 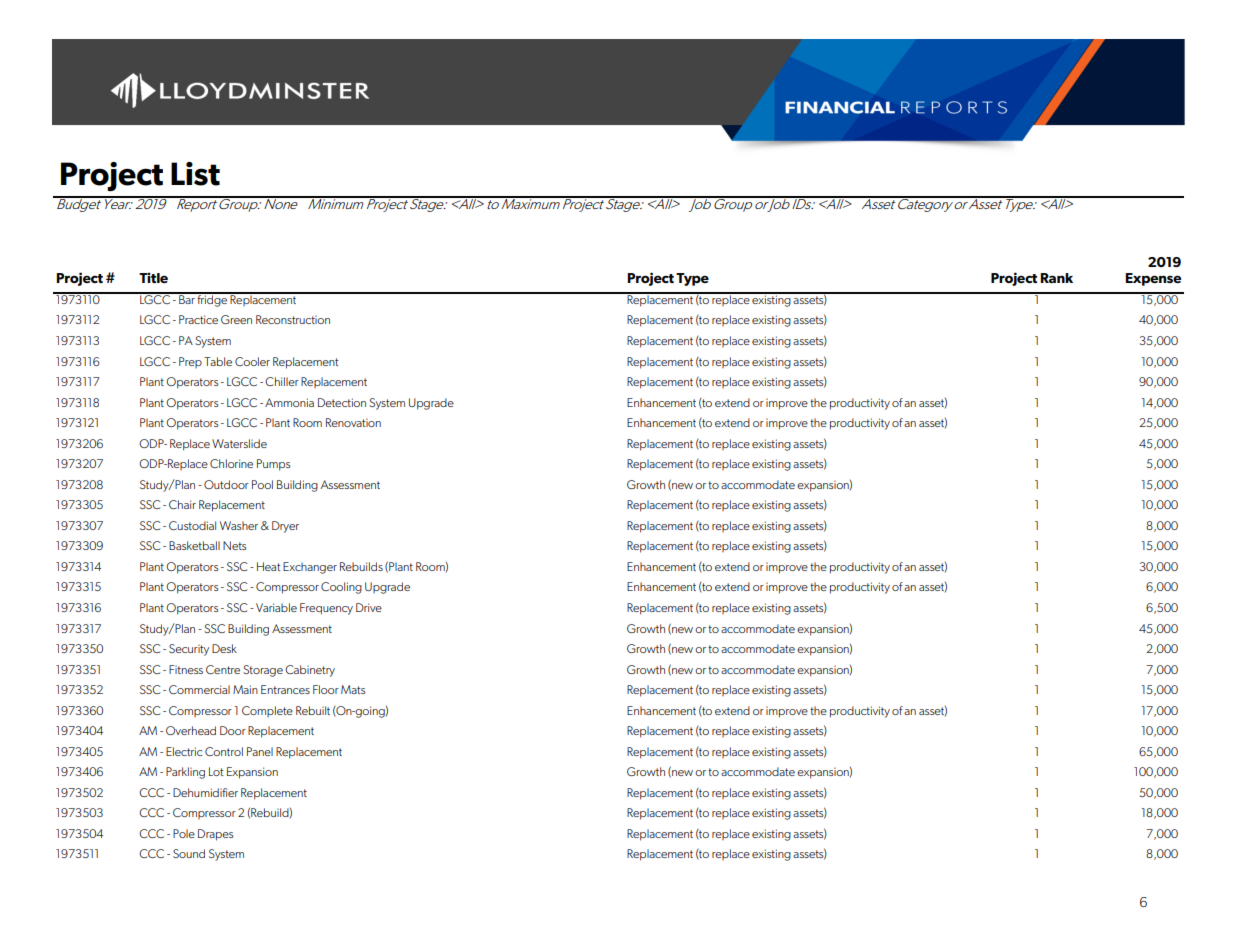 I want to click on Rank, so click(x=1056, y=278).
